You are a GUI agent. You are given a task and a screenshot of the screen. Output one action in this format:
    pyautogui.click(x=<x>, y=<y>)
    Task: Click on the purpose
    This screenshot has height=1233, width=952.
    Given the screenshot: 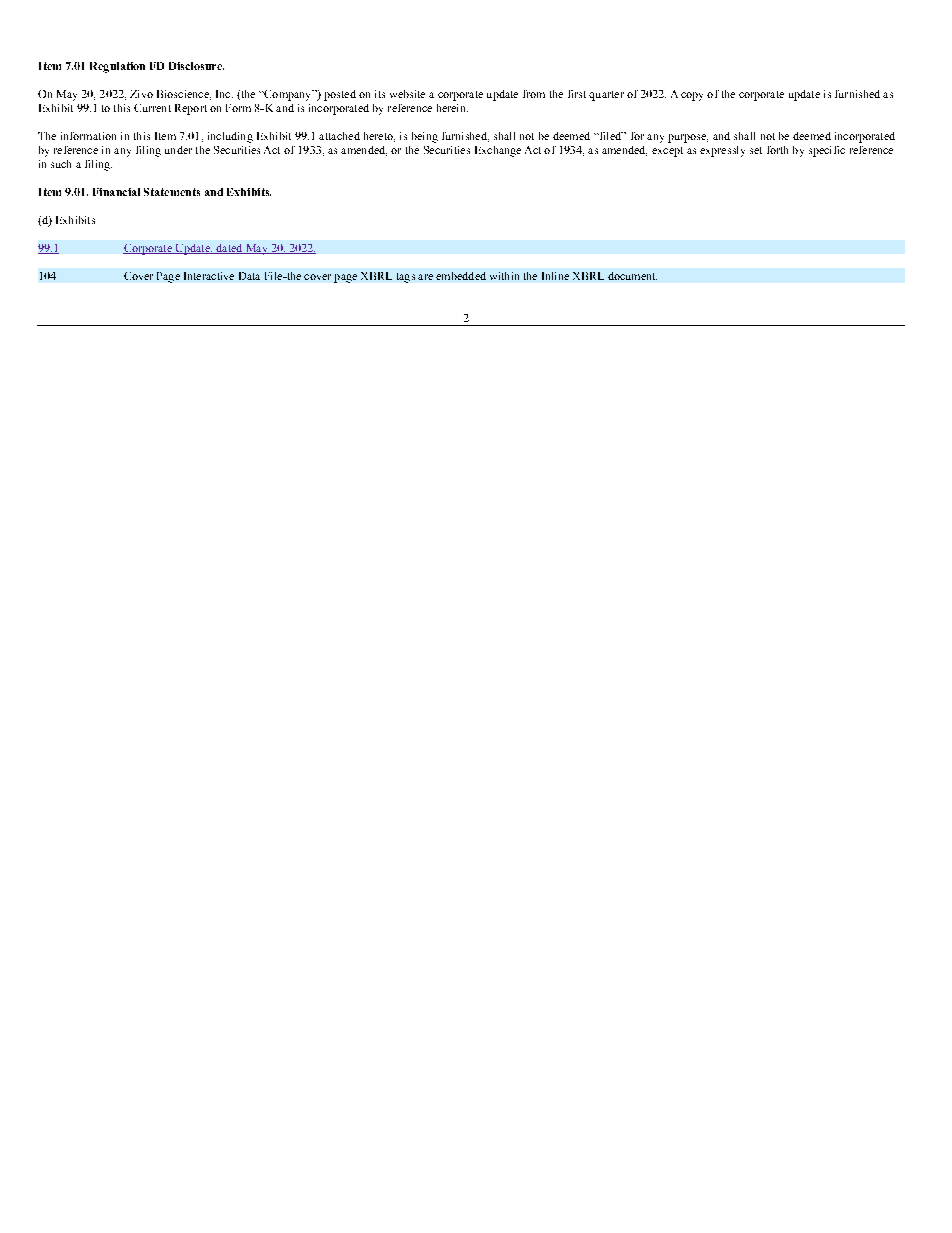 What is the action you would take?
    pyautogui.click(x=688, y=138)
